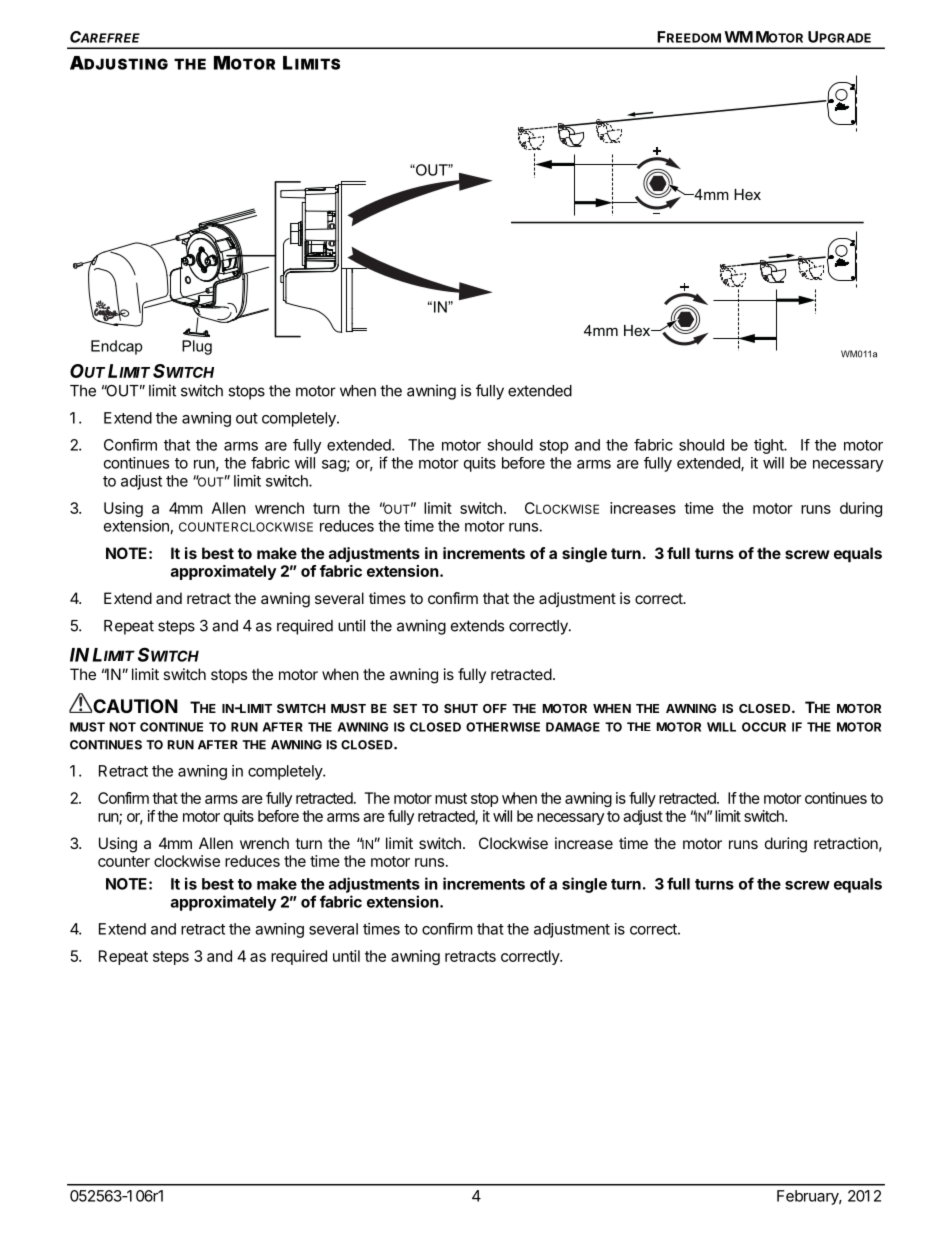  Describe the element at coordinates (197, 347) in the page. I see `Plug` at that location.
